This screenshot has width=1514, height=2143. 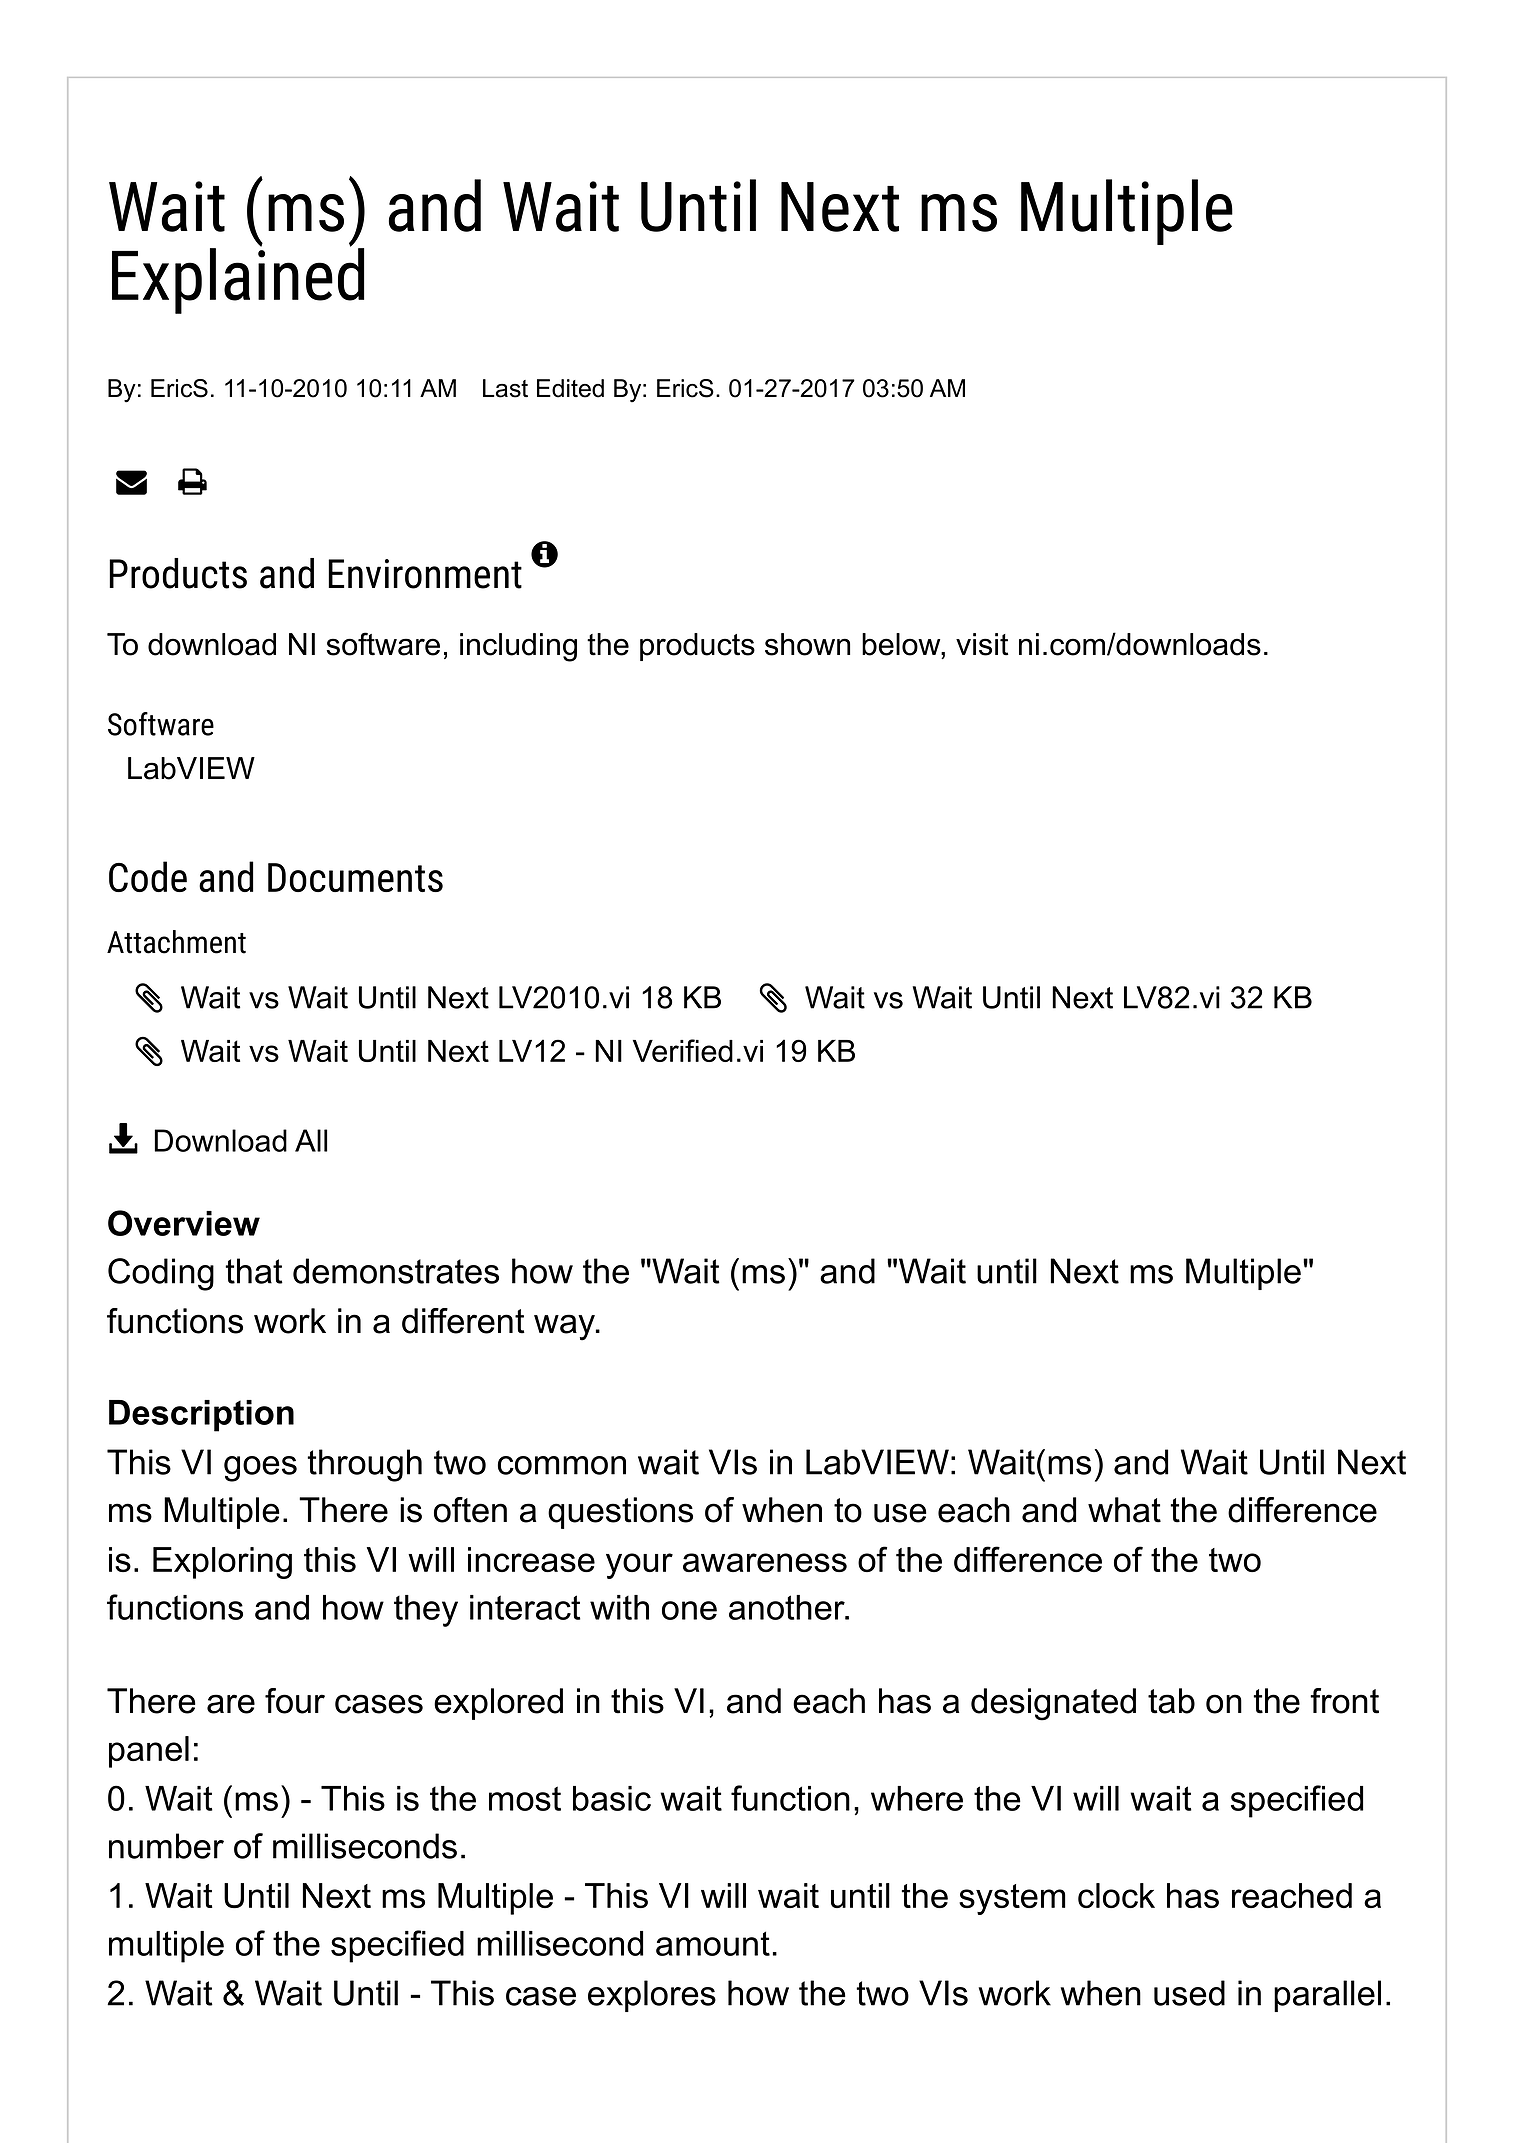 I want to click on way, so click(x=565, y=1327).
